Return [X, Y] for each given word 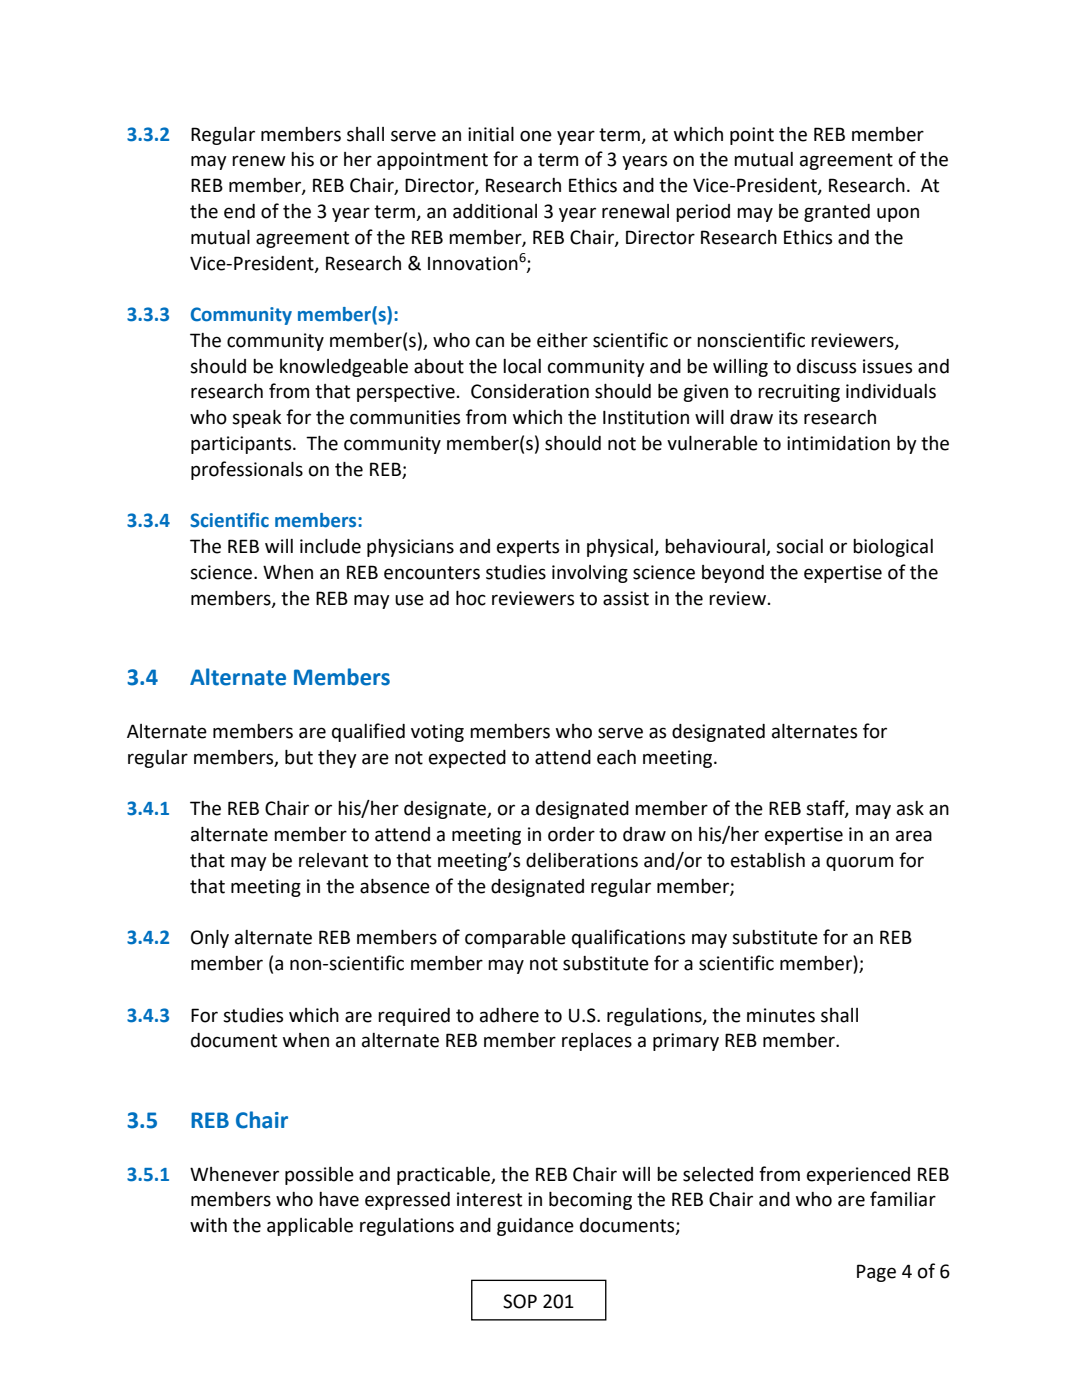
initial [491, 134]
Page [876, 1273]
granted [837, 213]
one [536, 136]
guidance [535, 1227]
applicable [310, 1227]
